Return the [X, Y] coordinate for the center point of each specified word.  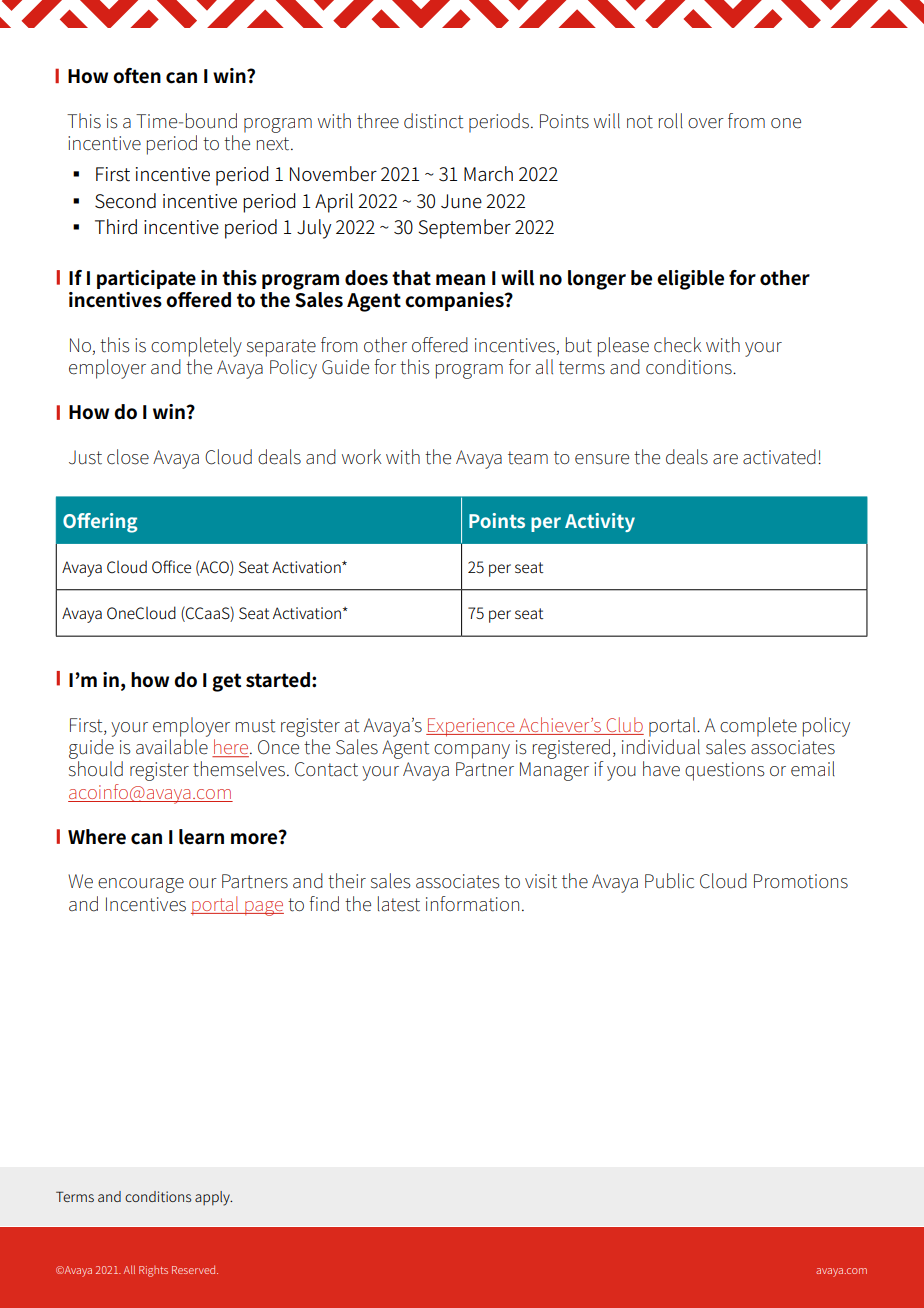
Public [669, 881]
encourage [141, 885]
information [472, 904]
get [226, 682]
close [128, 457]
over [706, 123]
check [678, 345]
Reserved [195, 1269]
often [137, 76]
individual [661, 747]
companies [455, 301]
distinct [434, 121]
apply [213, 1198]
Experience [471, 727]
